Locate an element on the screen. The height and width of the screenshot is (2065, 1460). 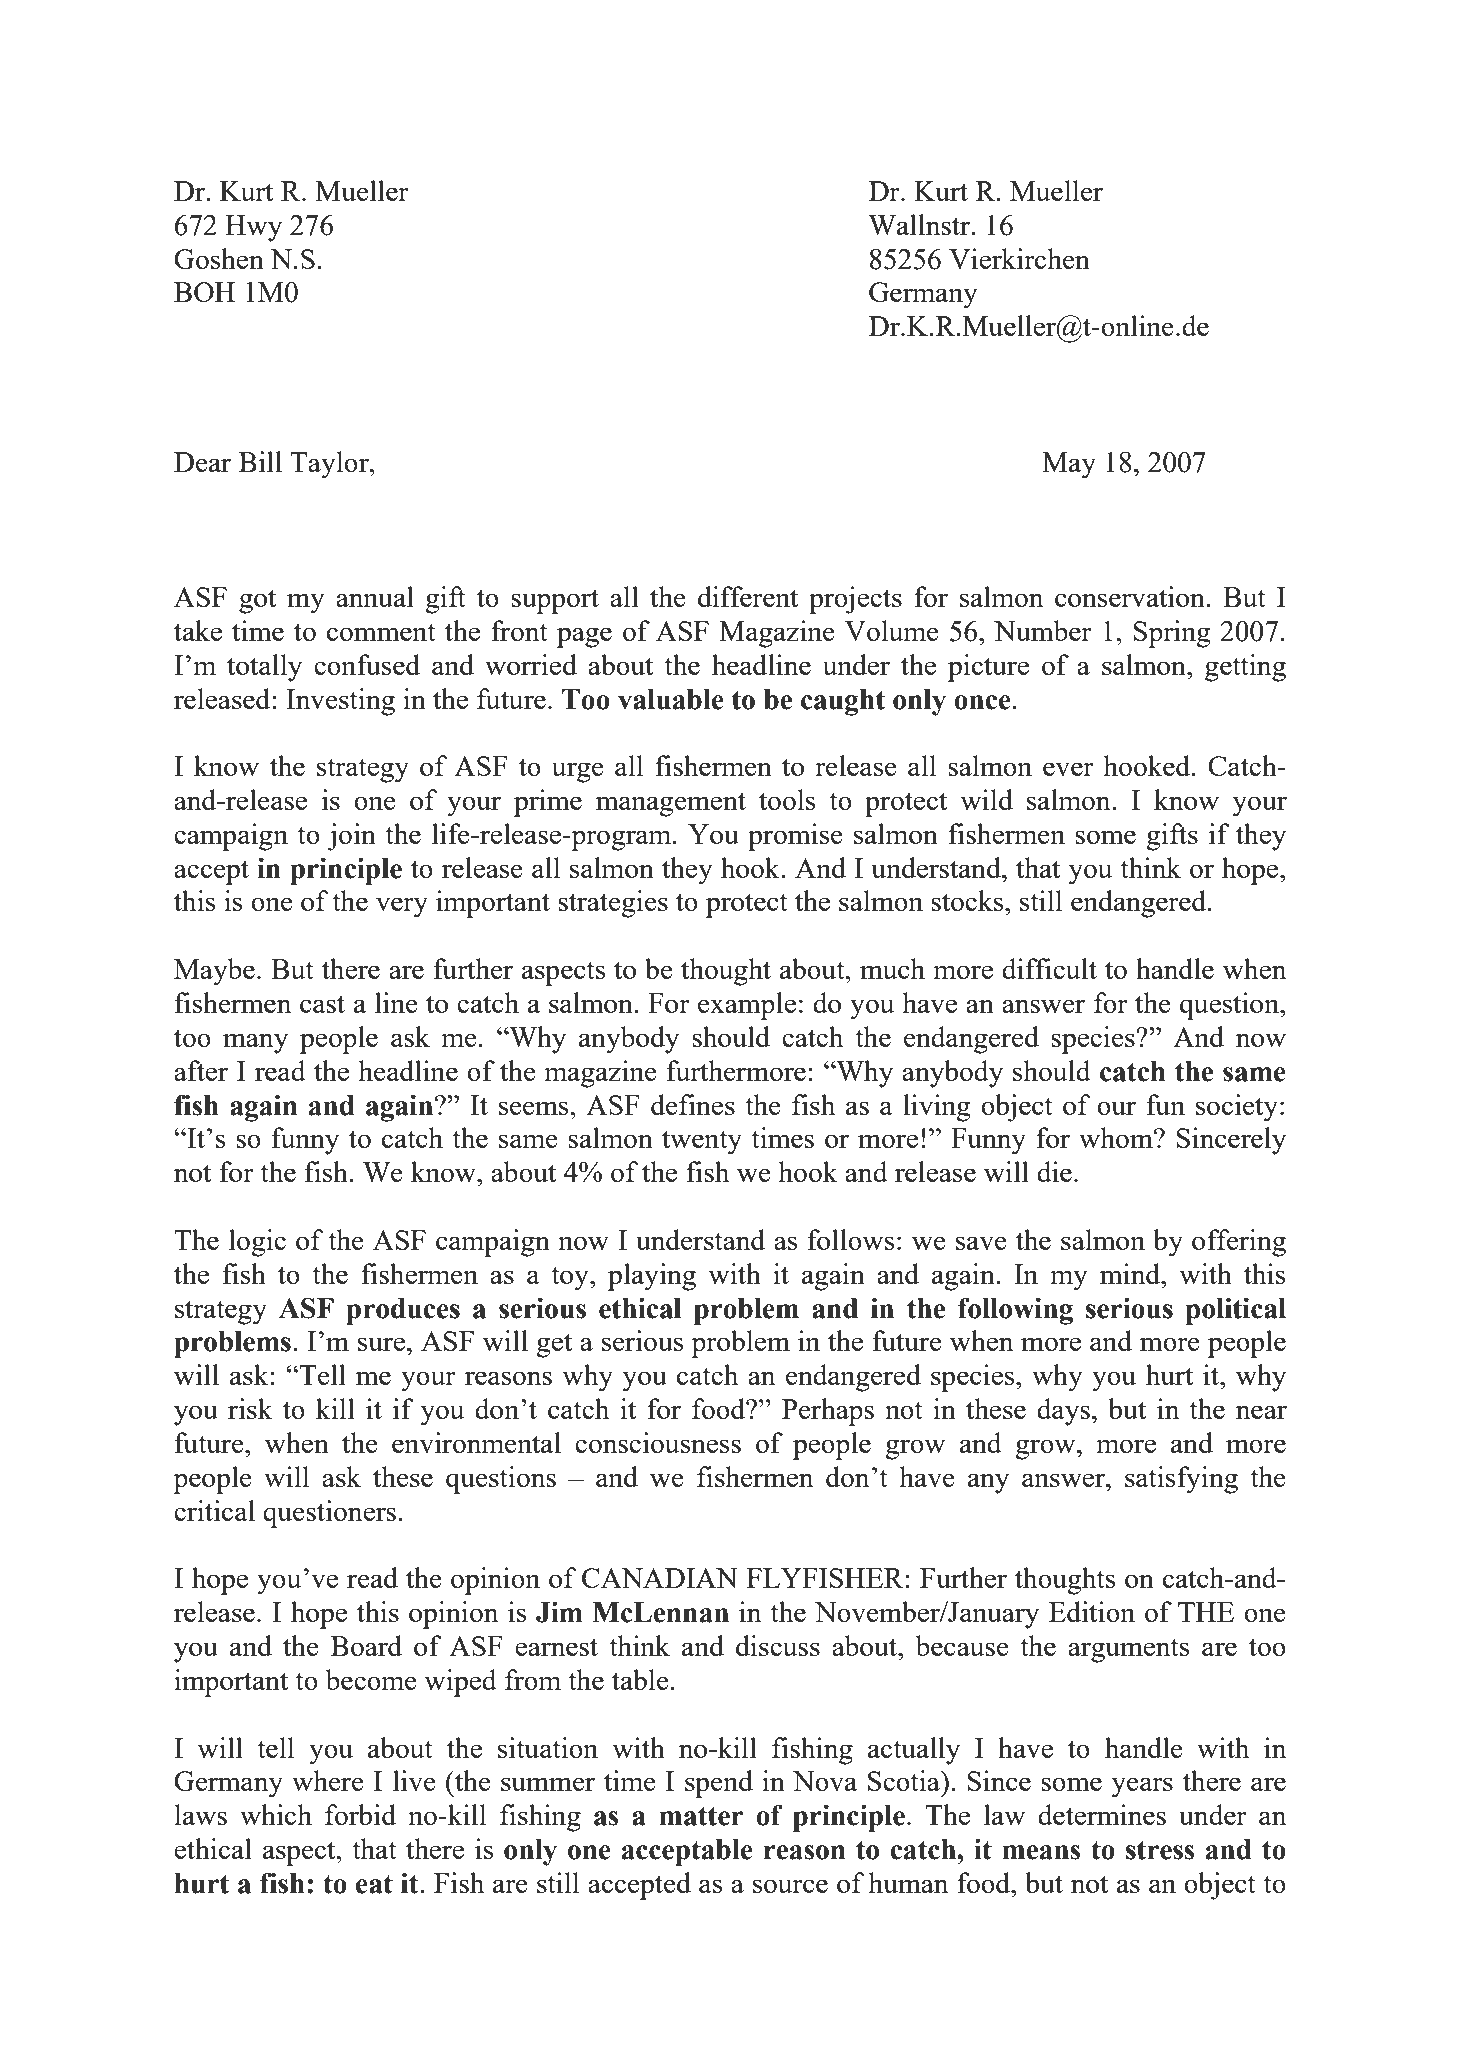
join is located at coordinates (351, 837).
